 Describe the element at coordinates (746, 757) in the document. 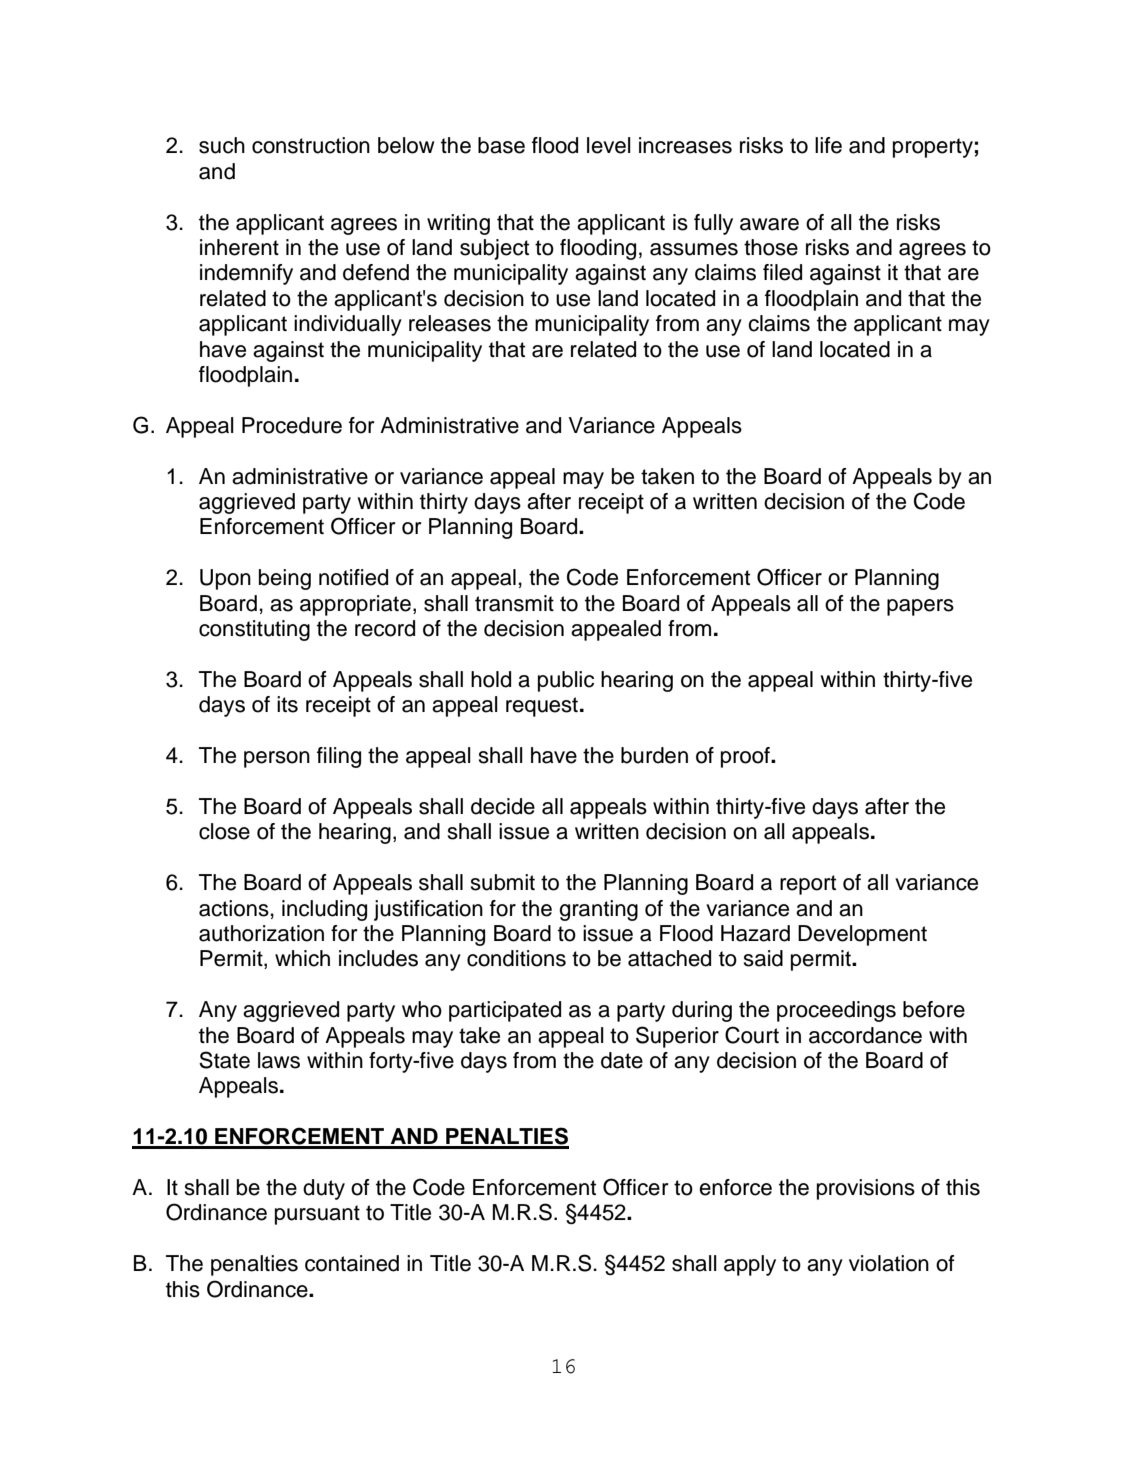

I see `proof` at that location.
